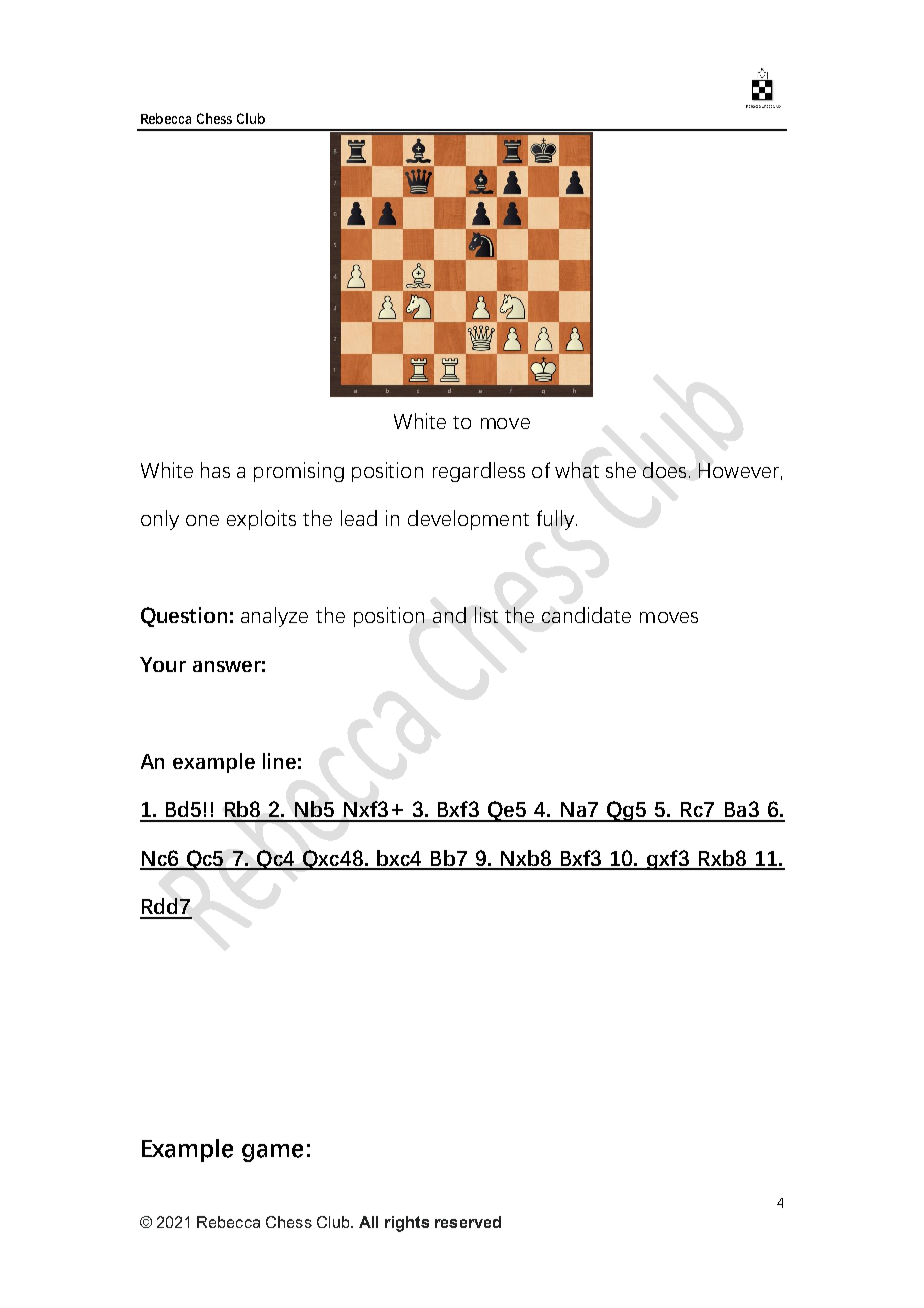 This page has height=1308, width=924. Describe the element at coordinates (163, 664) in the page. I see `Your` at that location.
